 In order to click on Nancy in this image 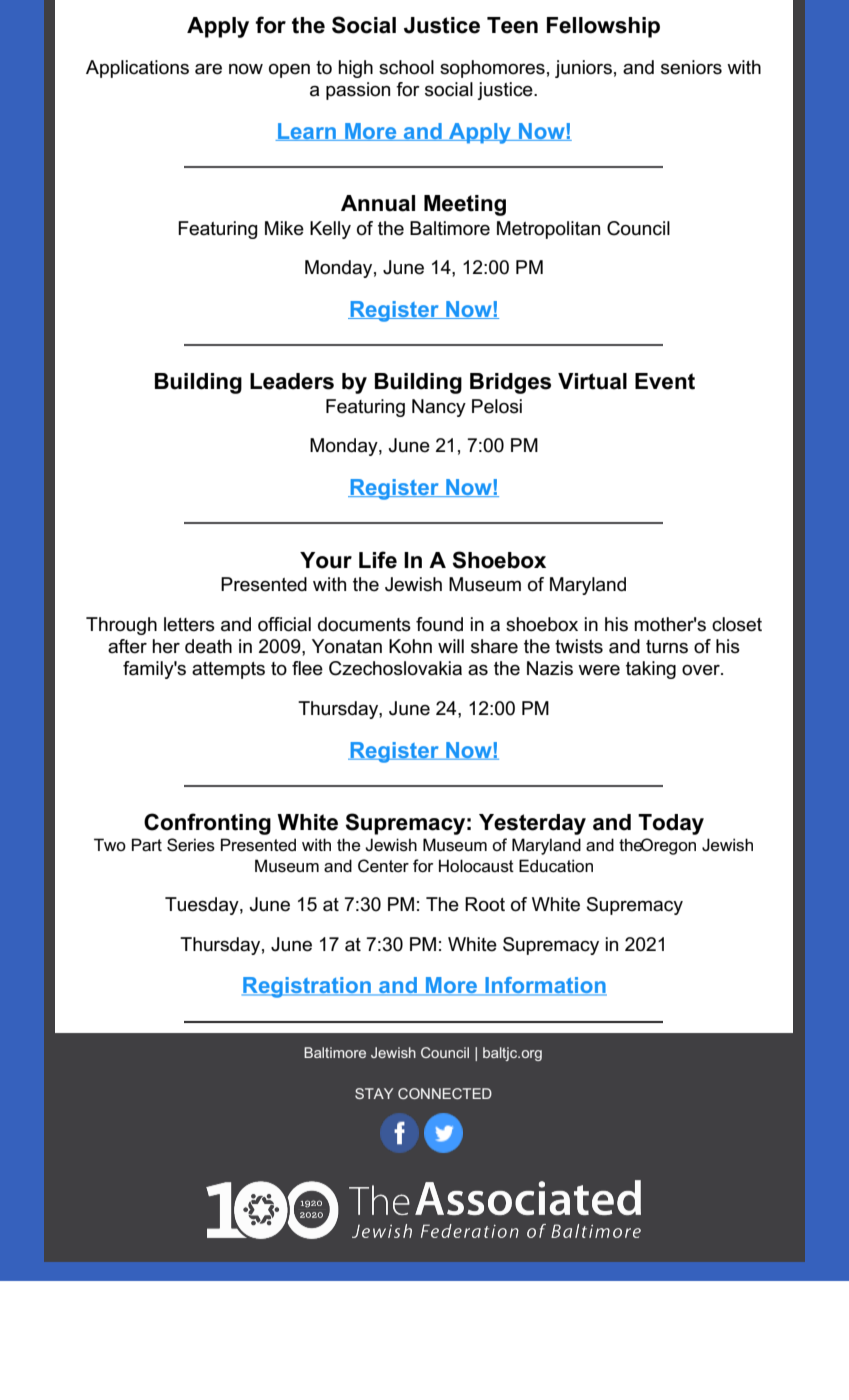, I will do `click(439, 408)`.
